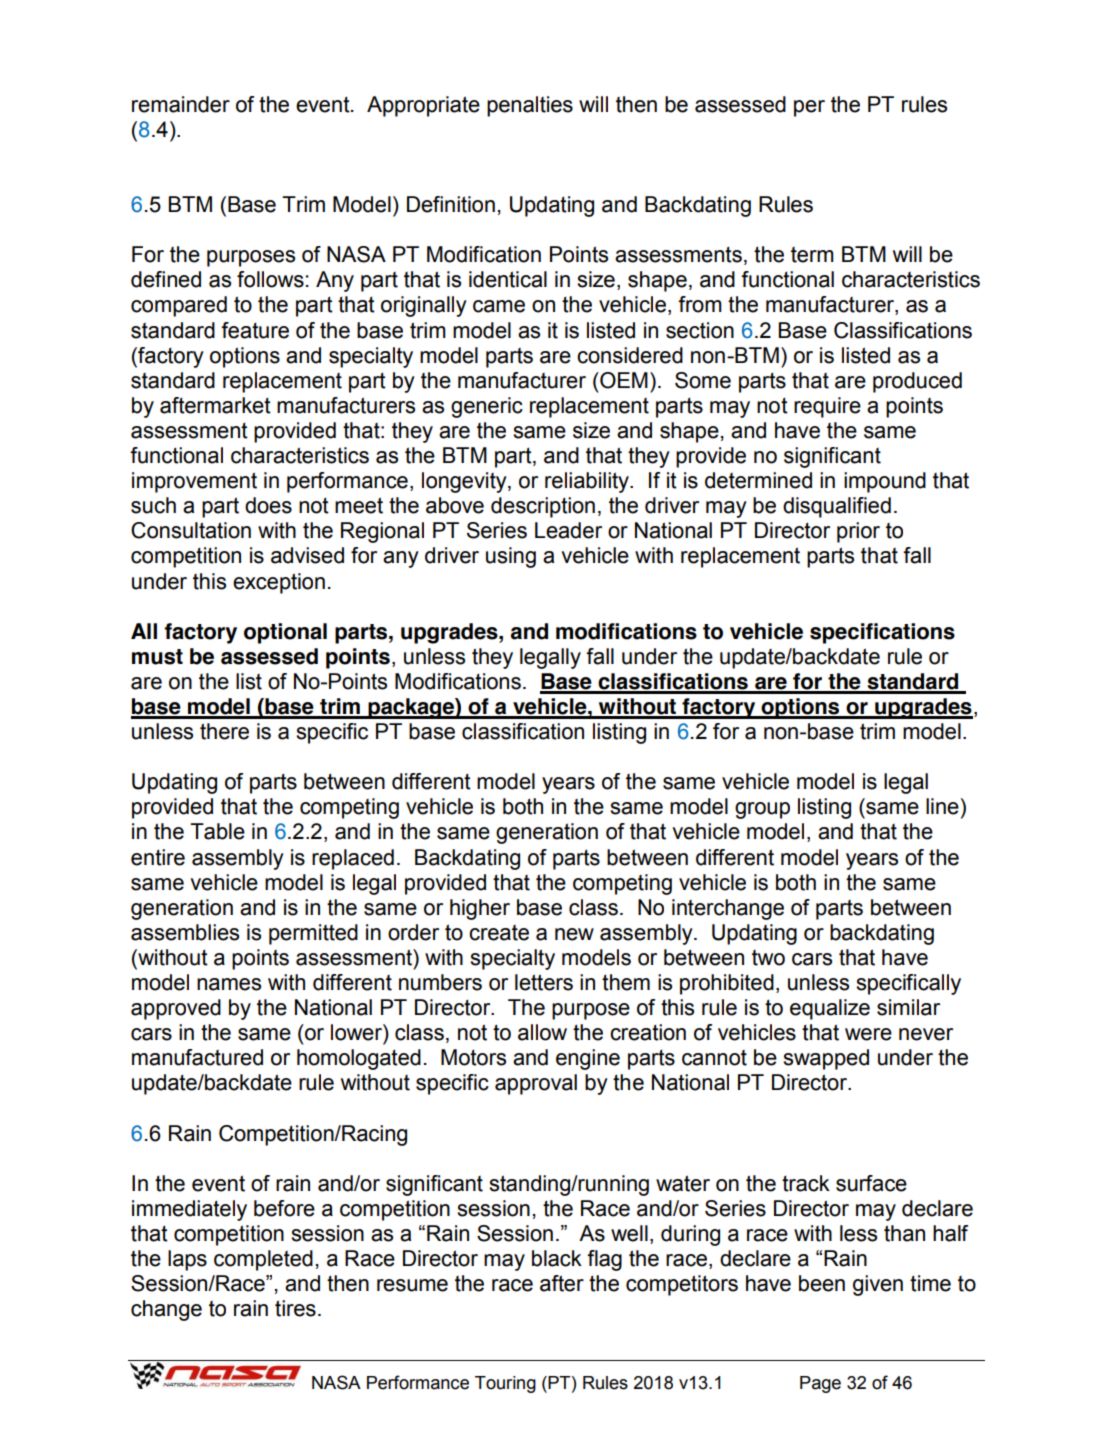 The height and width of the screenshot is (1440, 1113). I want to click on penalties, so click(530, 106).
